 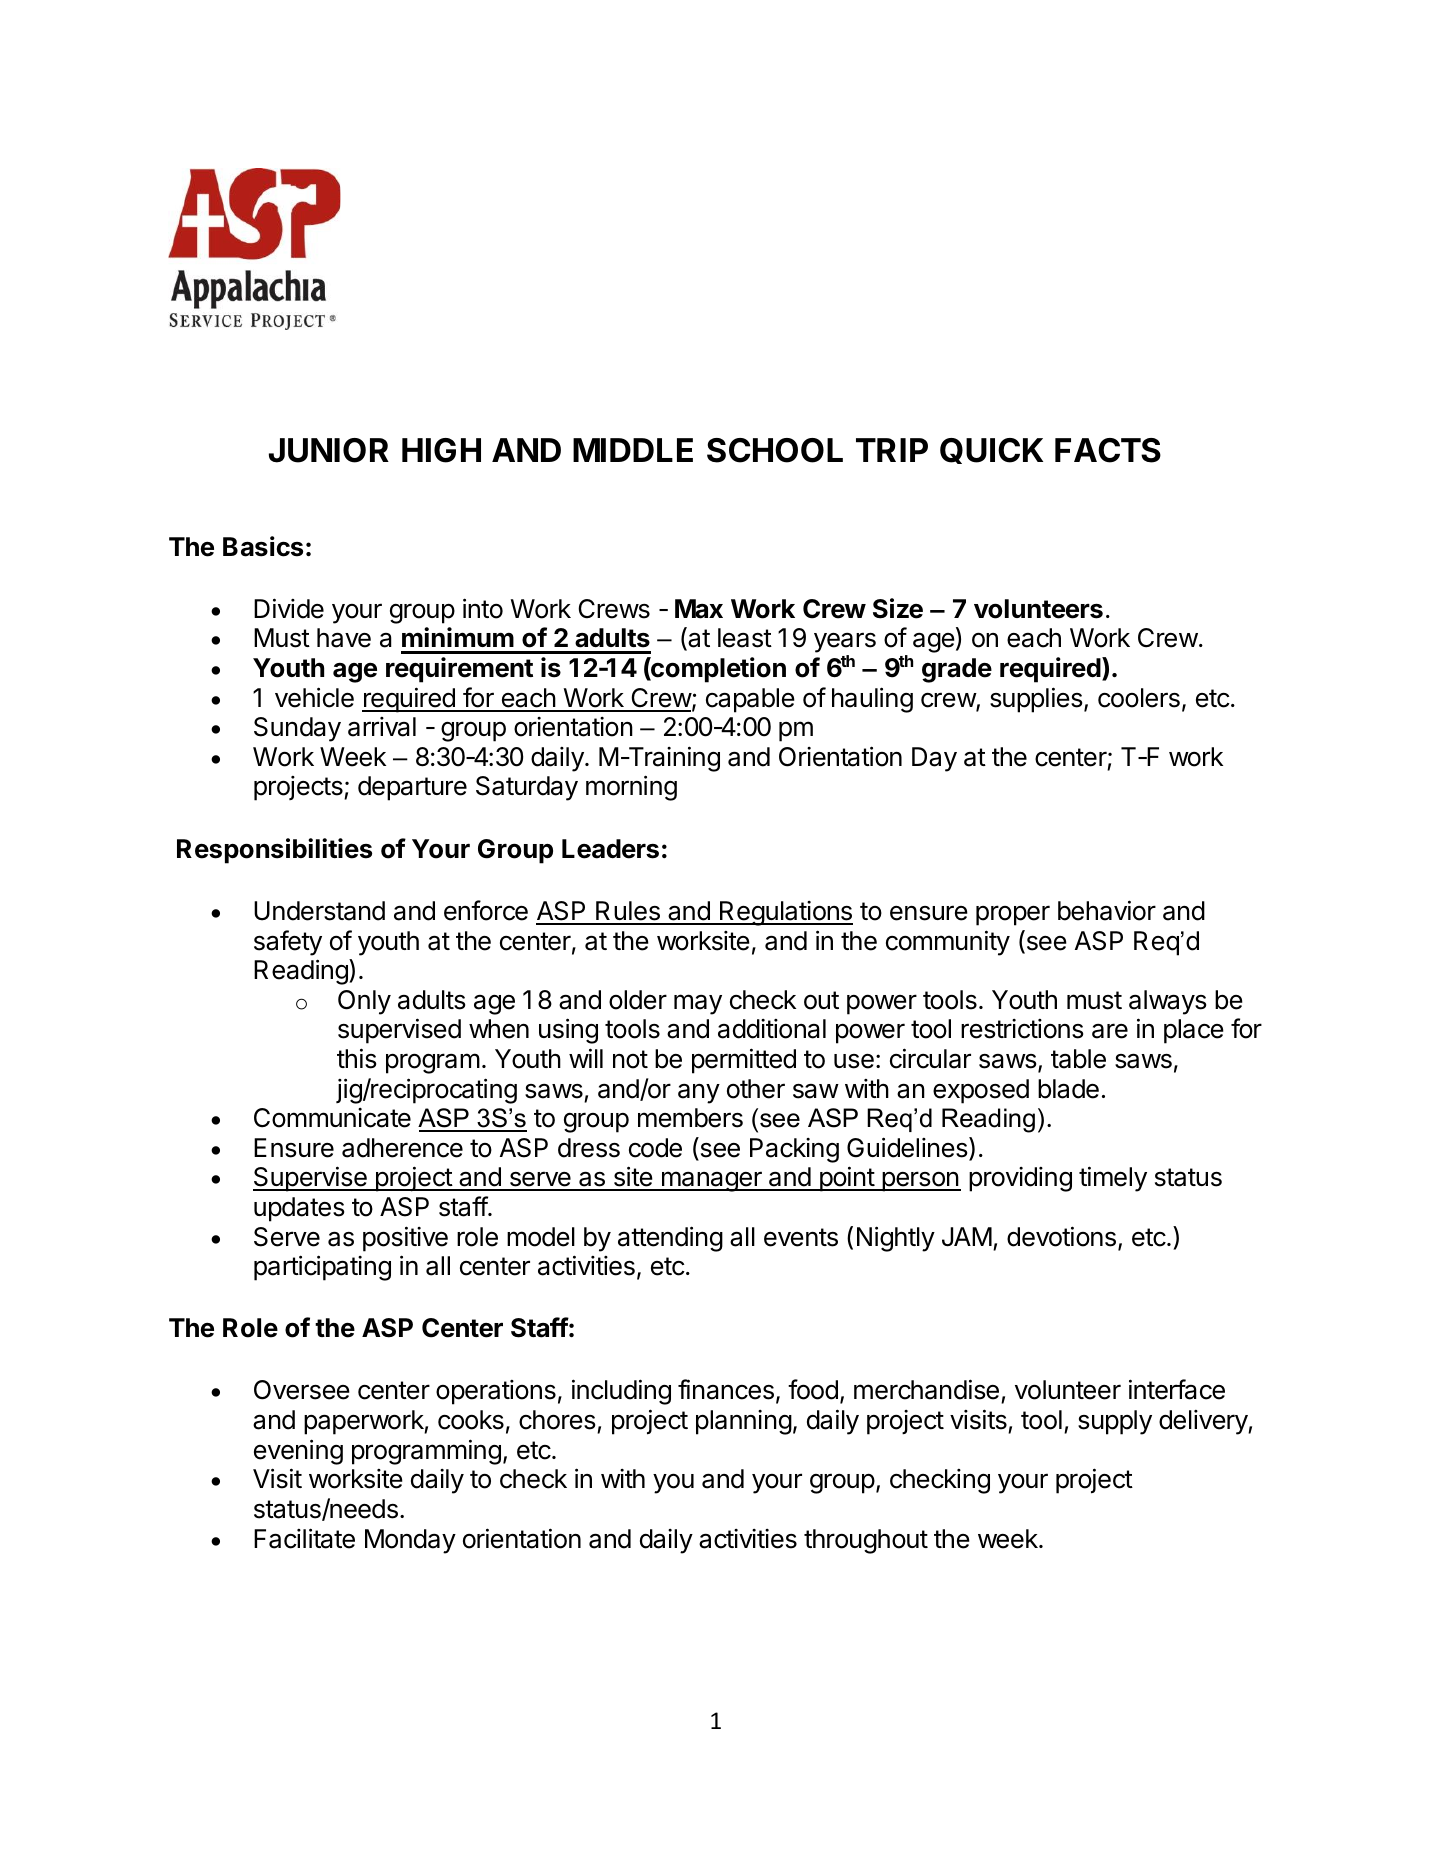 What do you see at coordinates (364, 1002) in the screenshot?
I see `Only` at bounding box center [364, 1002].
